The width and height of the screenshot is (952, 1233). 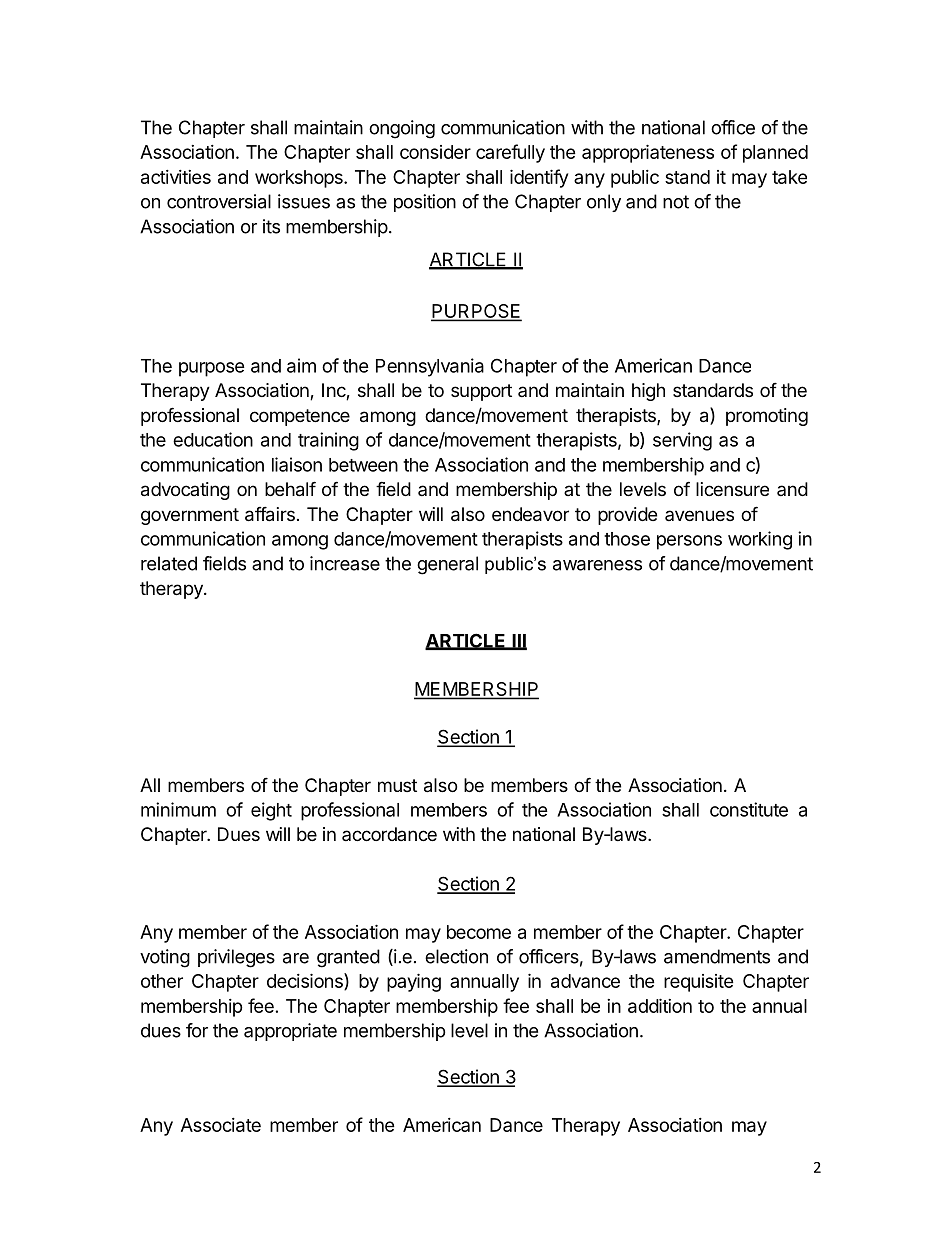 What do you see at coordinates (749, 809) in the screenshot?
I see `constitute` at bounding box center [749, 809].
